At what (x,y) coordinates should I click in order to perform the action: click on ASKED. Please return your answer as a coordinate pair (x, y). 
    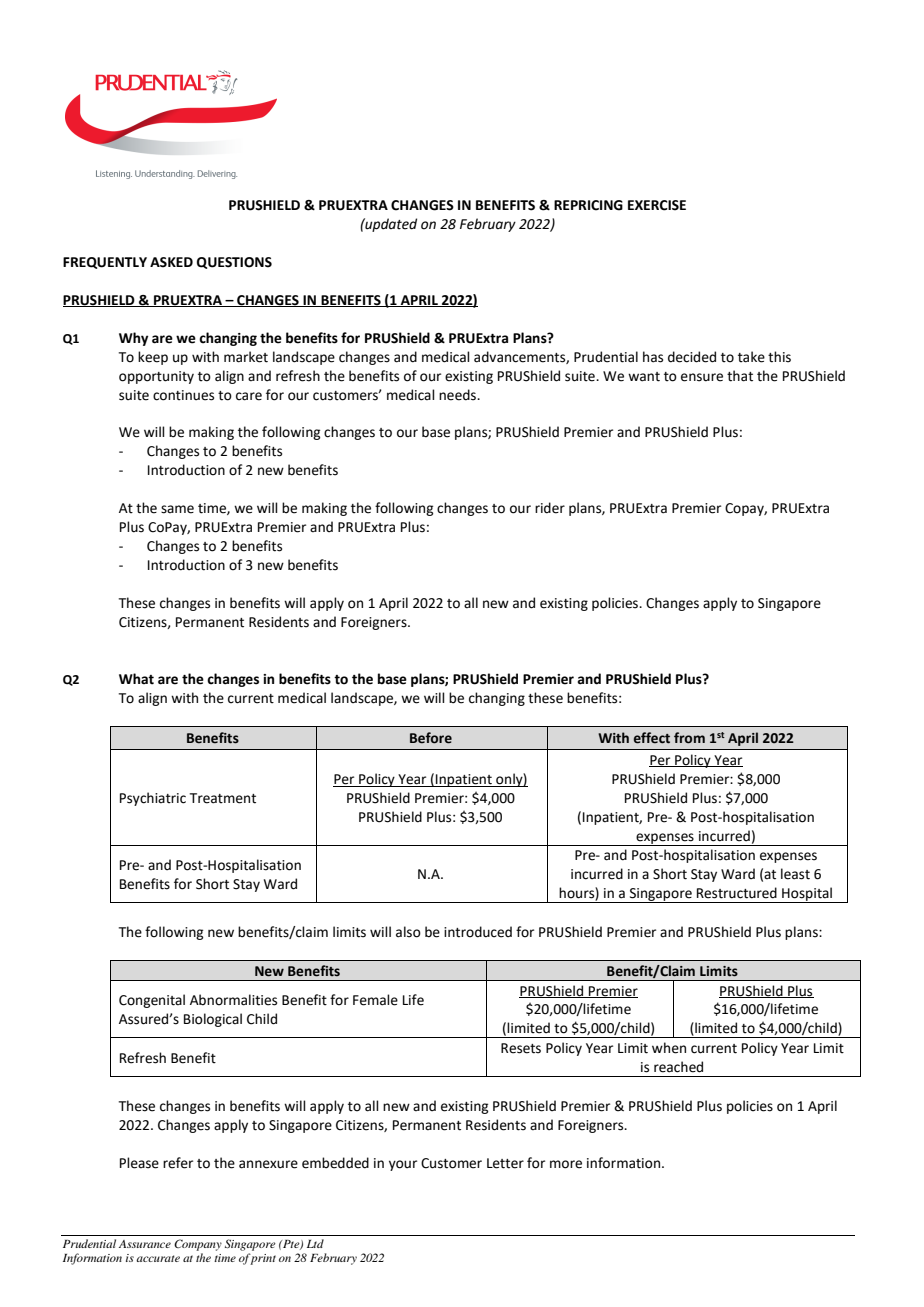
    Looking at the image, I should click on (171, 262).
